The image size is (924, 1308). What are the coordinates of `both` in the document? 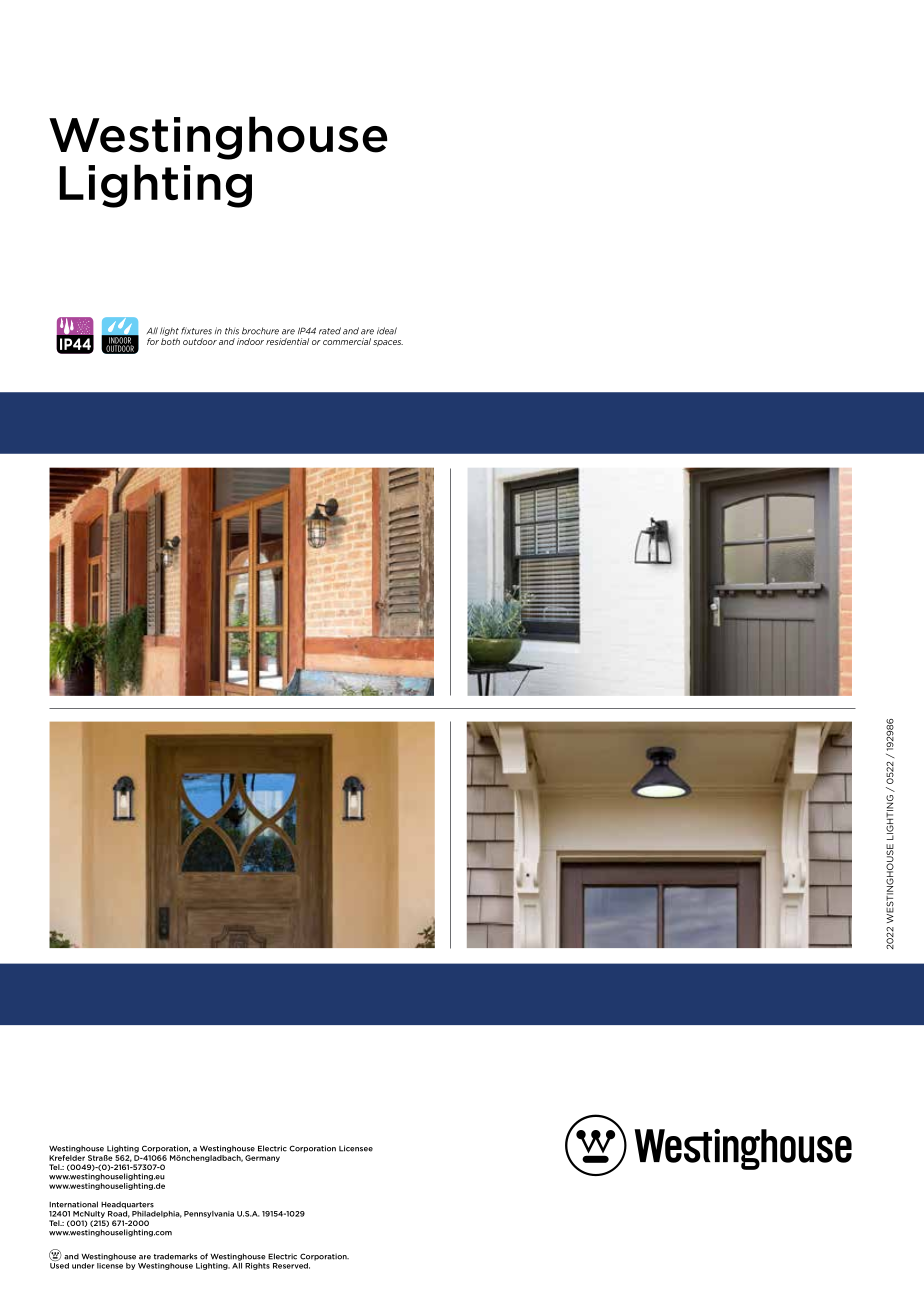 It's located at (170, 341).
